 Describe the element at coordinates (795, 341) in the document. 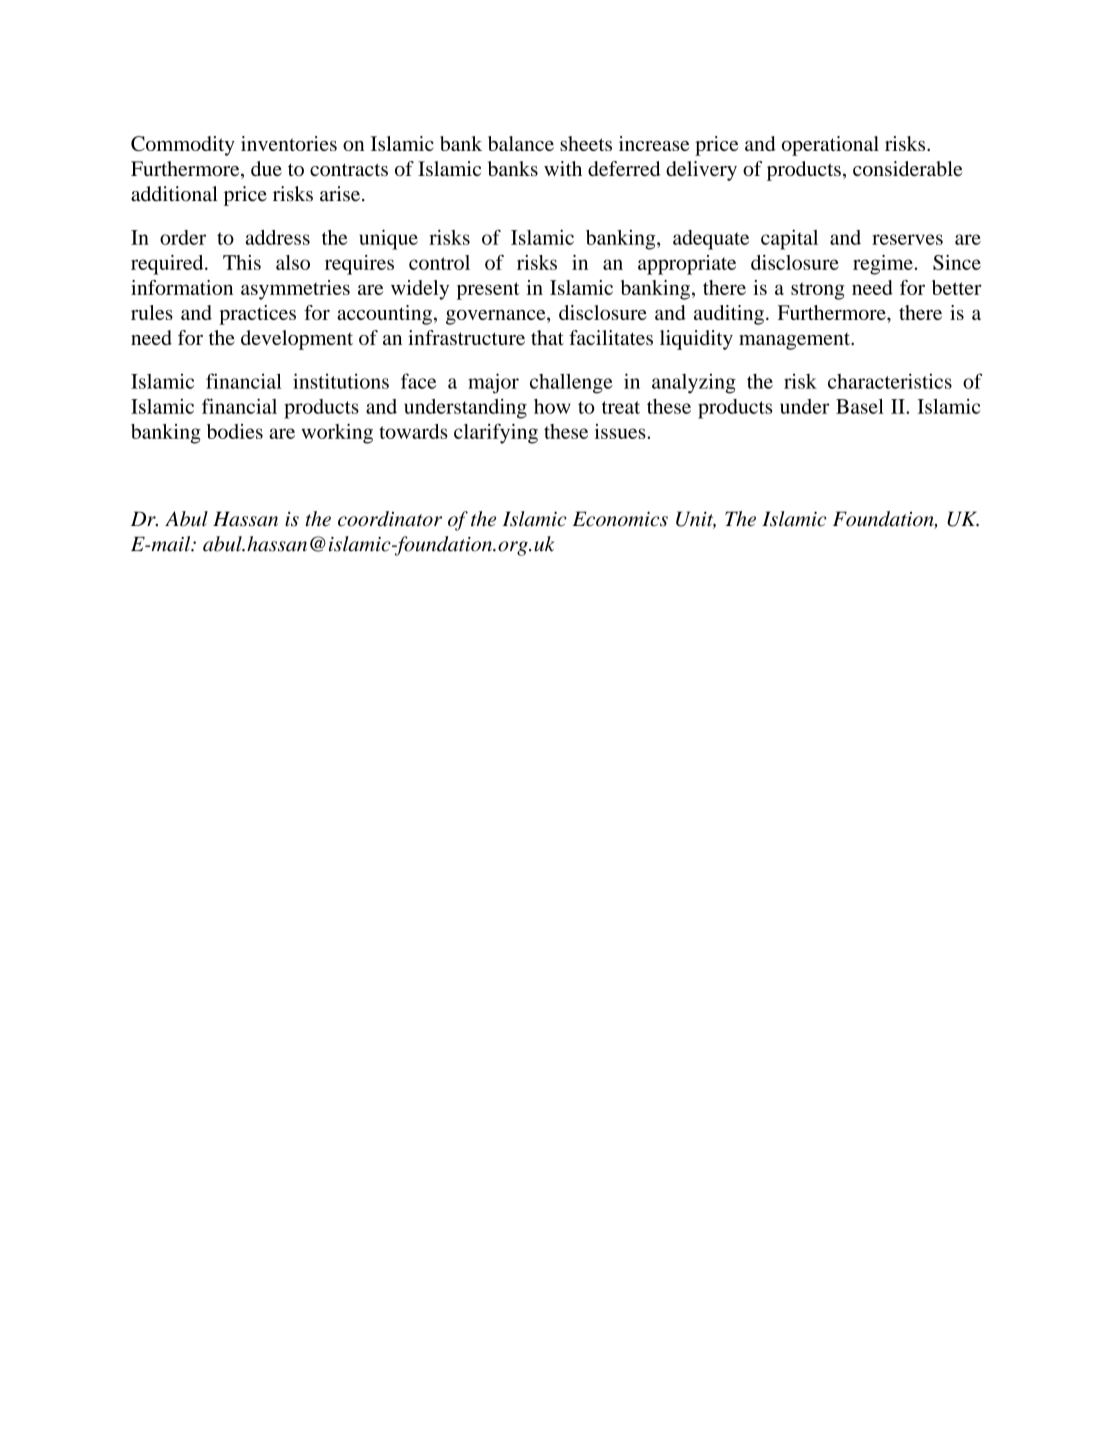

I see `management` at that location.
